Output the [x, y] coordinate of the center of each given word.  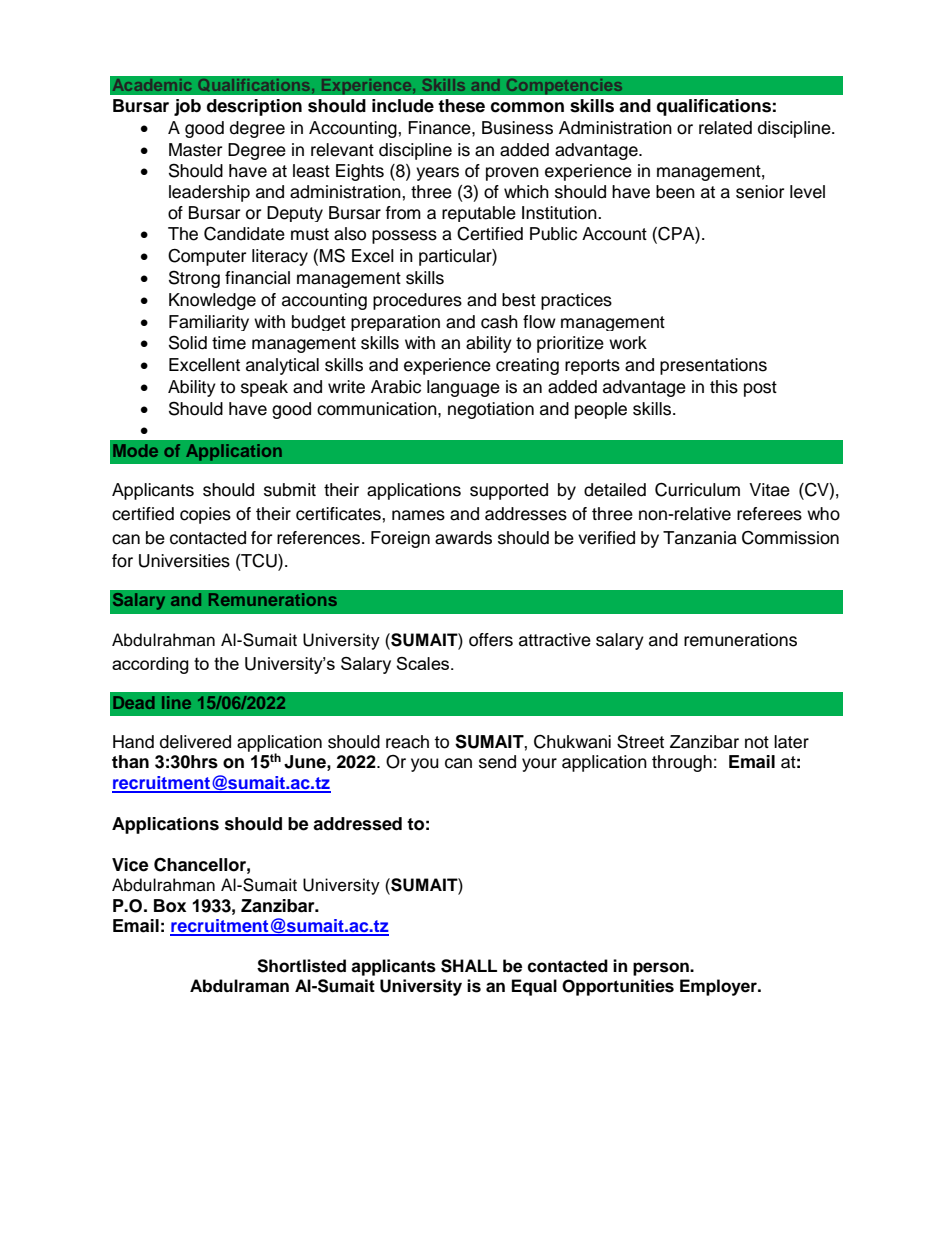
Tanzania [700, 538]
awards [463, 538]
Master [195, 150]
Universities [184, 561]
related [725, 128]
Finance [440, 128]
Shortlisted [301, 966]
